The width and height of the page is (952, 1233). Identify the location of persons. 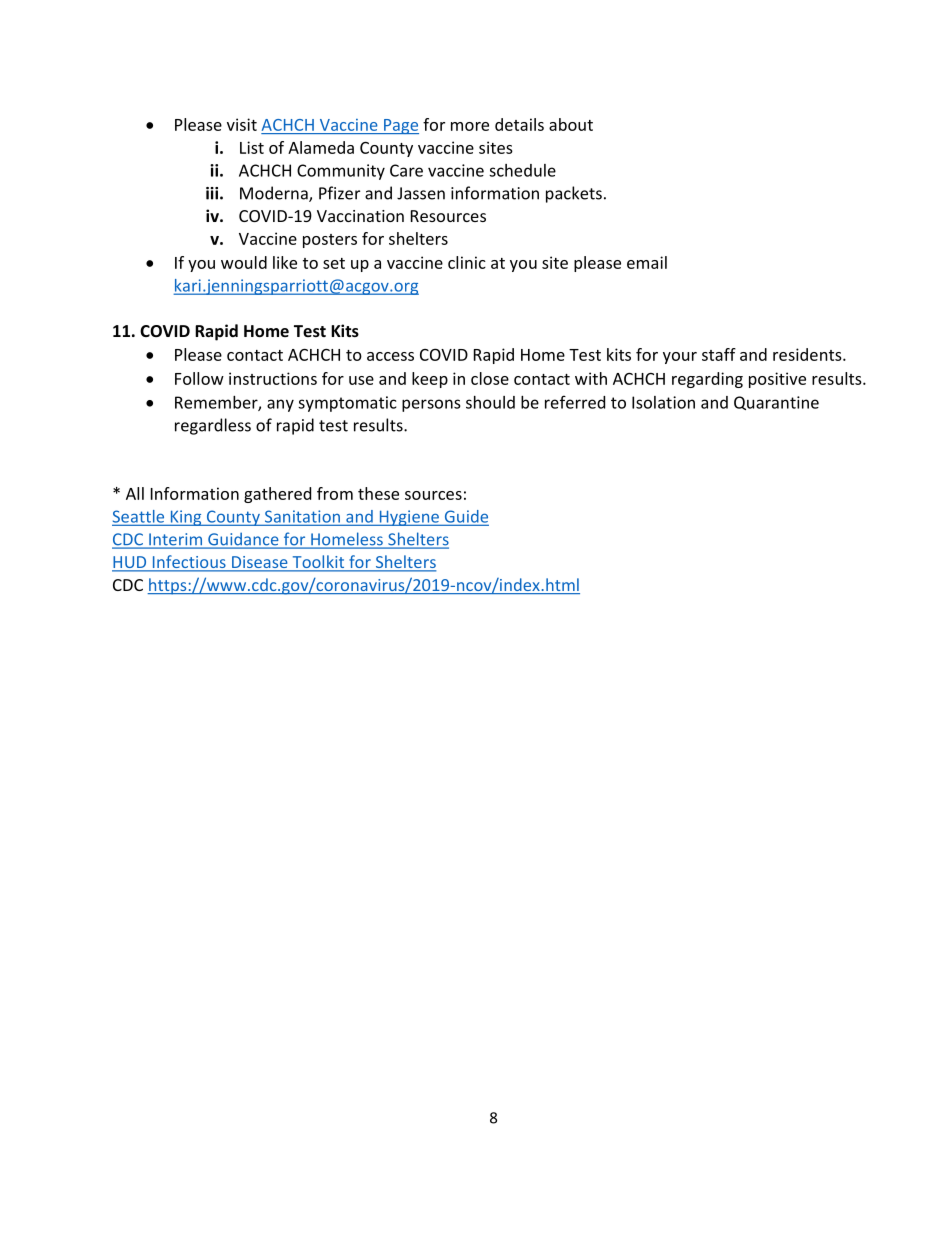
(431, 405).
